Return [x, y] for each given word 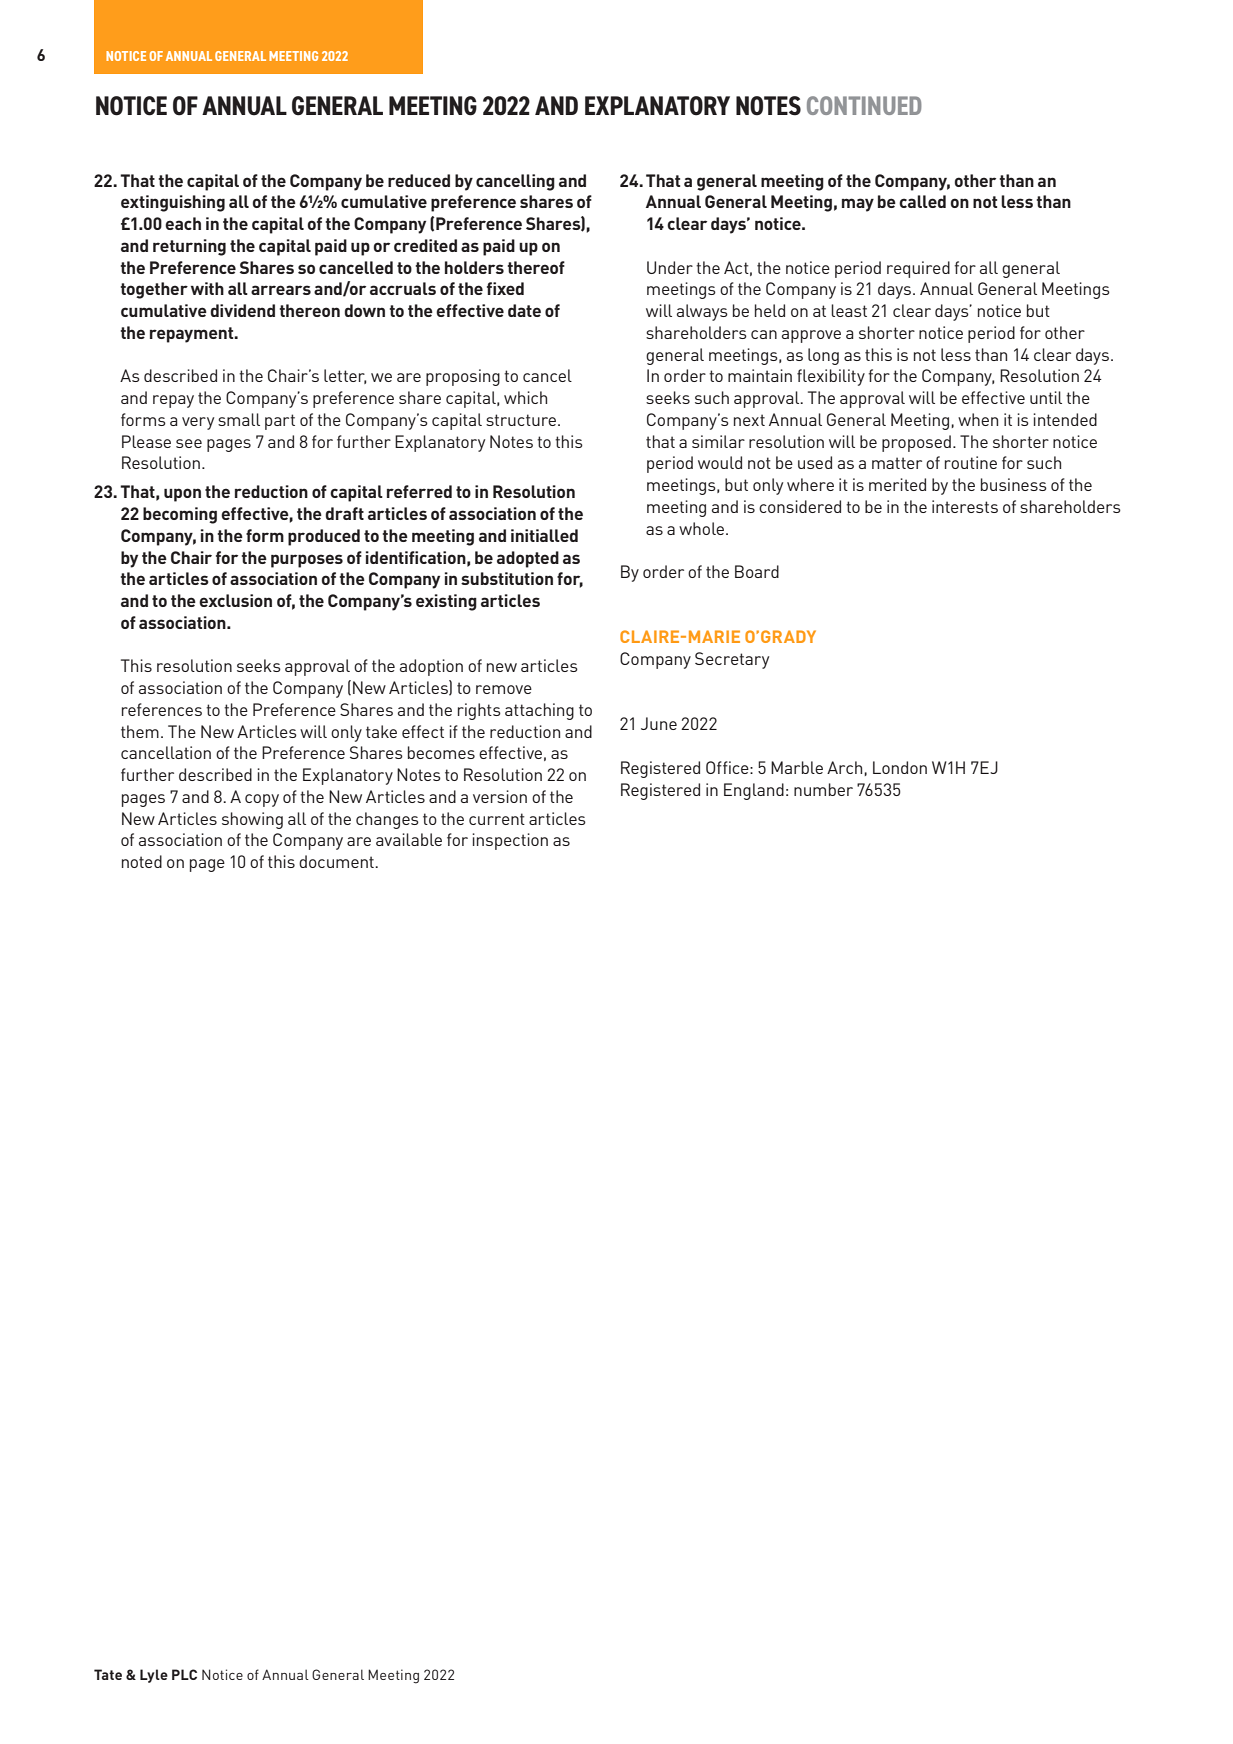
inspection [510, 841]
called [922, 201]
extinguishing [173, 203]
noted [142, 861]
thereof [536, 267]
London [900, 767]
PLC [184, 1674]
